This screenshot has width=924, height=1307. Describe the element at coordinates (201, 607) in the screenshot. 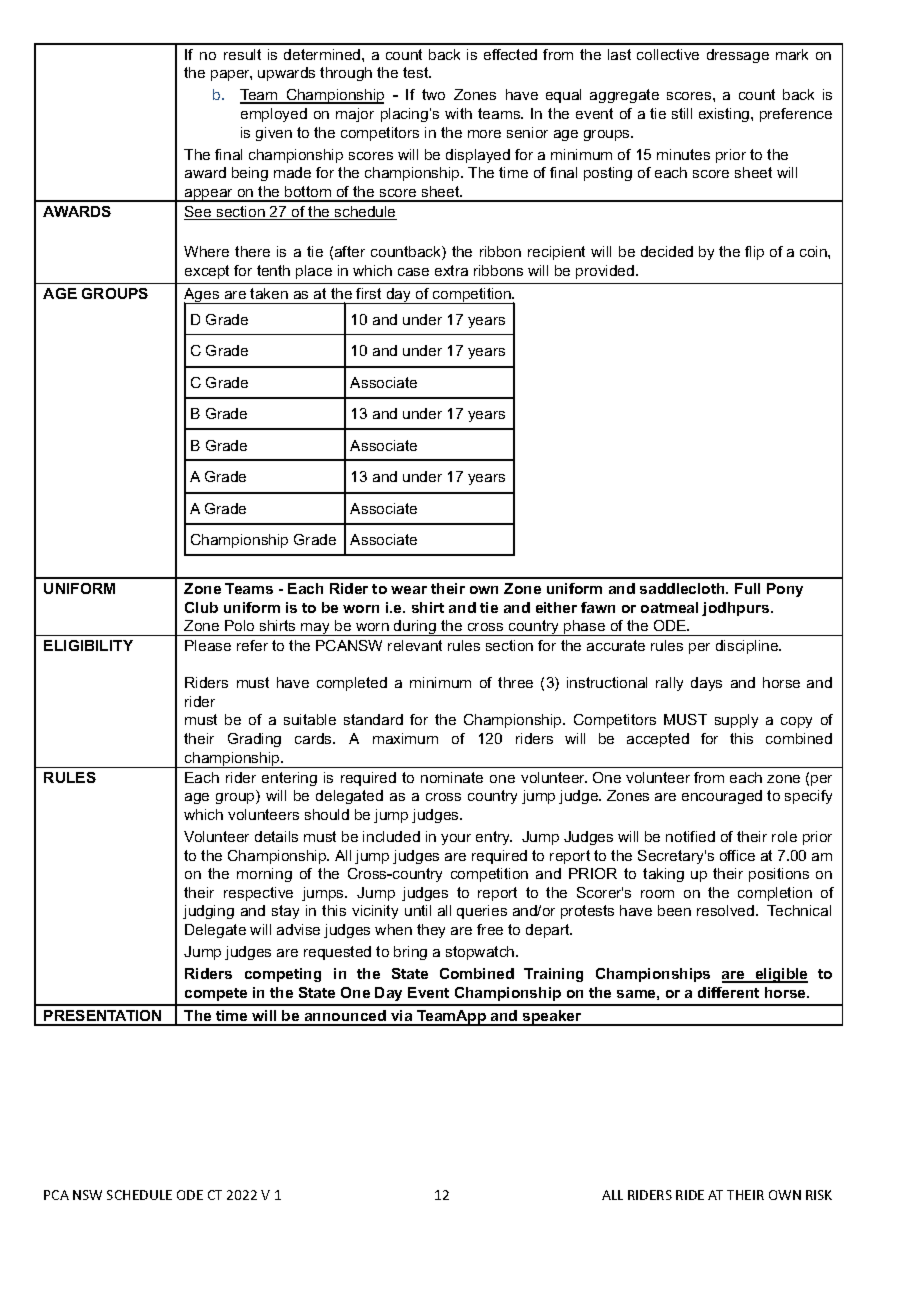

I see `Club` at that location.
